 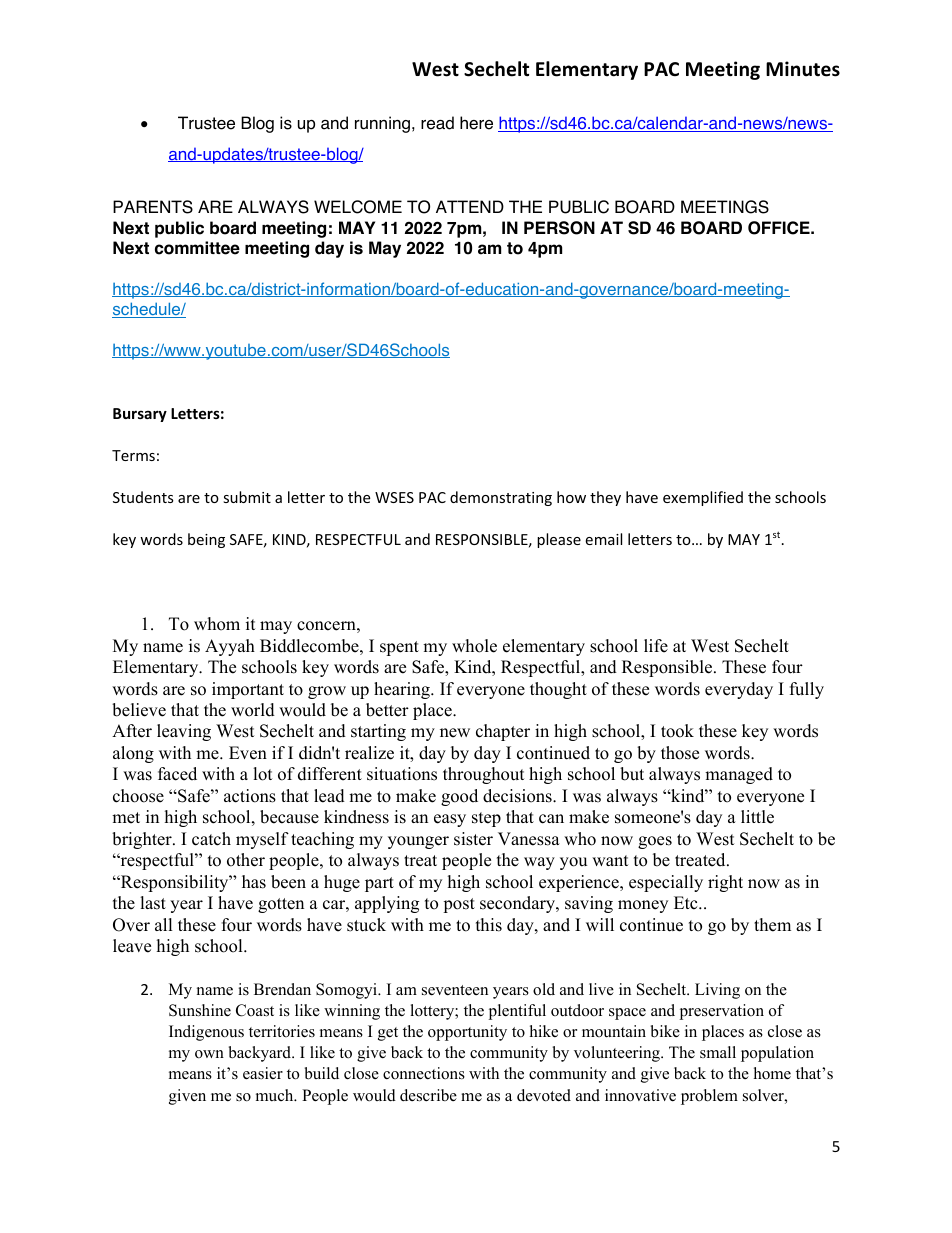 What do you see at coordinates (803, 69) in the image?
I see `Minutes` at bounding box center [803, 69].
